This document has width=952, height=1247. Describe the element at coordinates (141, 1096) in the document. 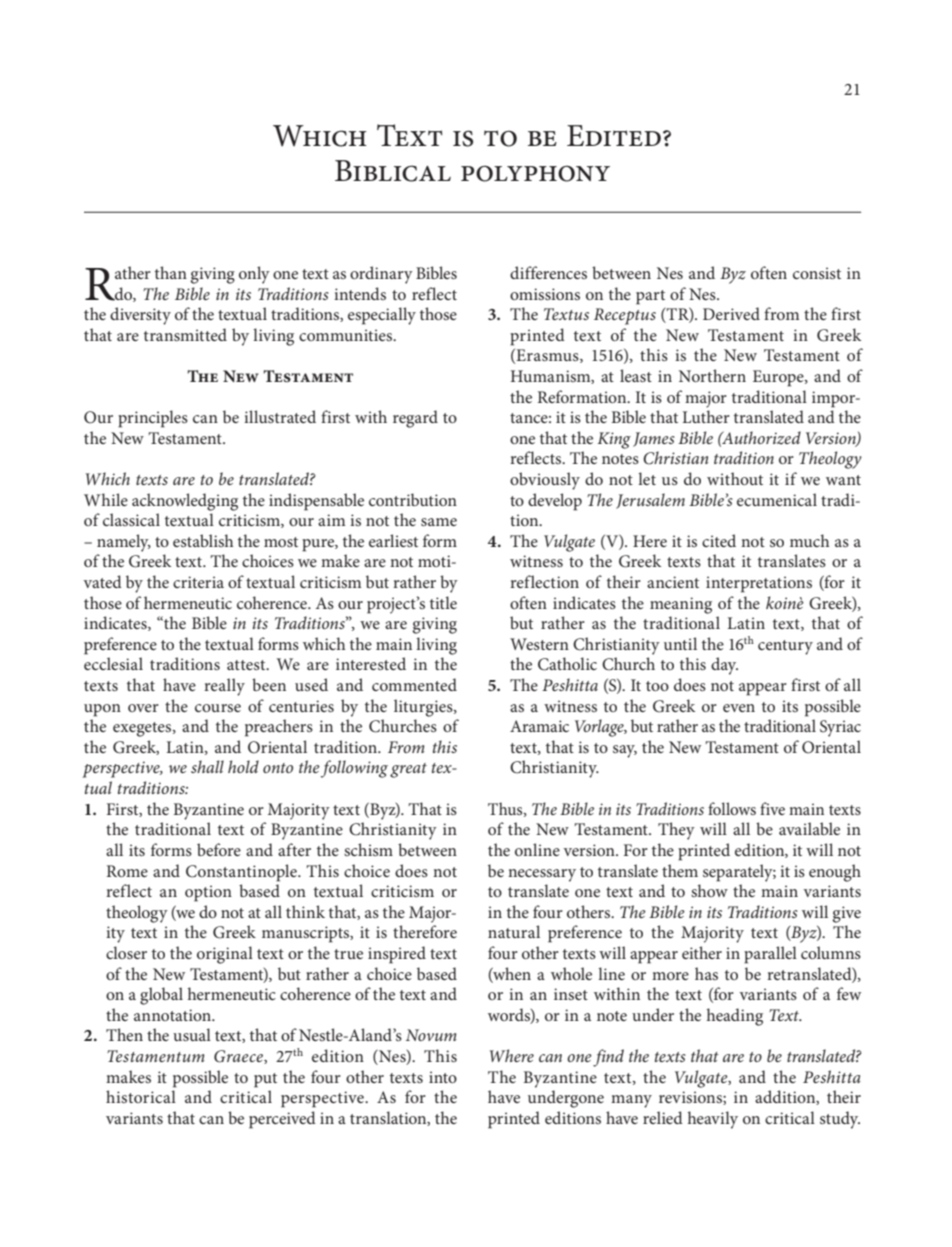

I see `historical` at that location.
